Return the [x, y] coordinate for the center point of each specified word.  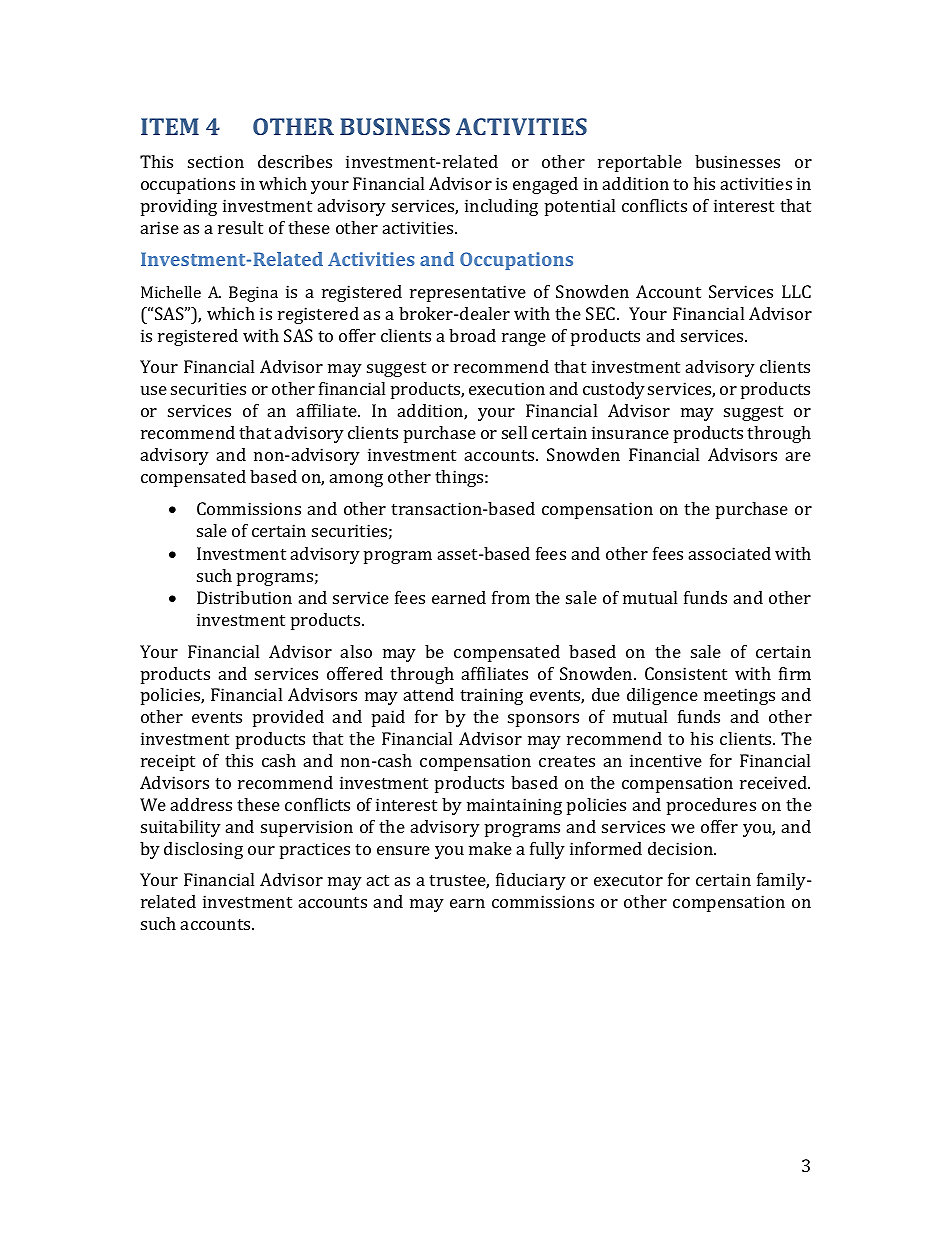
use [154, 390]
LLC [796, 291]
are [798, 456]
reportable [640, 163]
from [511, 597]
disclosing [203, 850]
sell [514, 432]
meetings [739, 696]
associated [730, 553]
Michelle [171, 292]
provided [288, 718]
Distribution [244, 597]
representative [468, 293]
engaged [545, 185]
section [216, 161]
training [491, 696]
